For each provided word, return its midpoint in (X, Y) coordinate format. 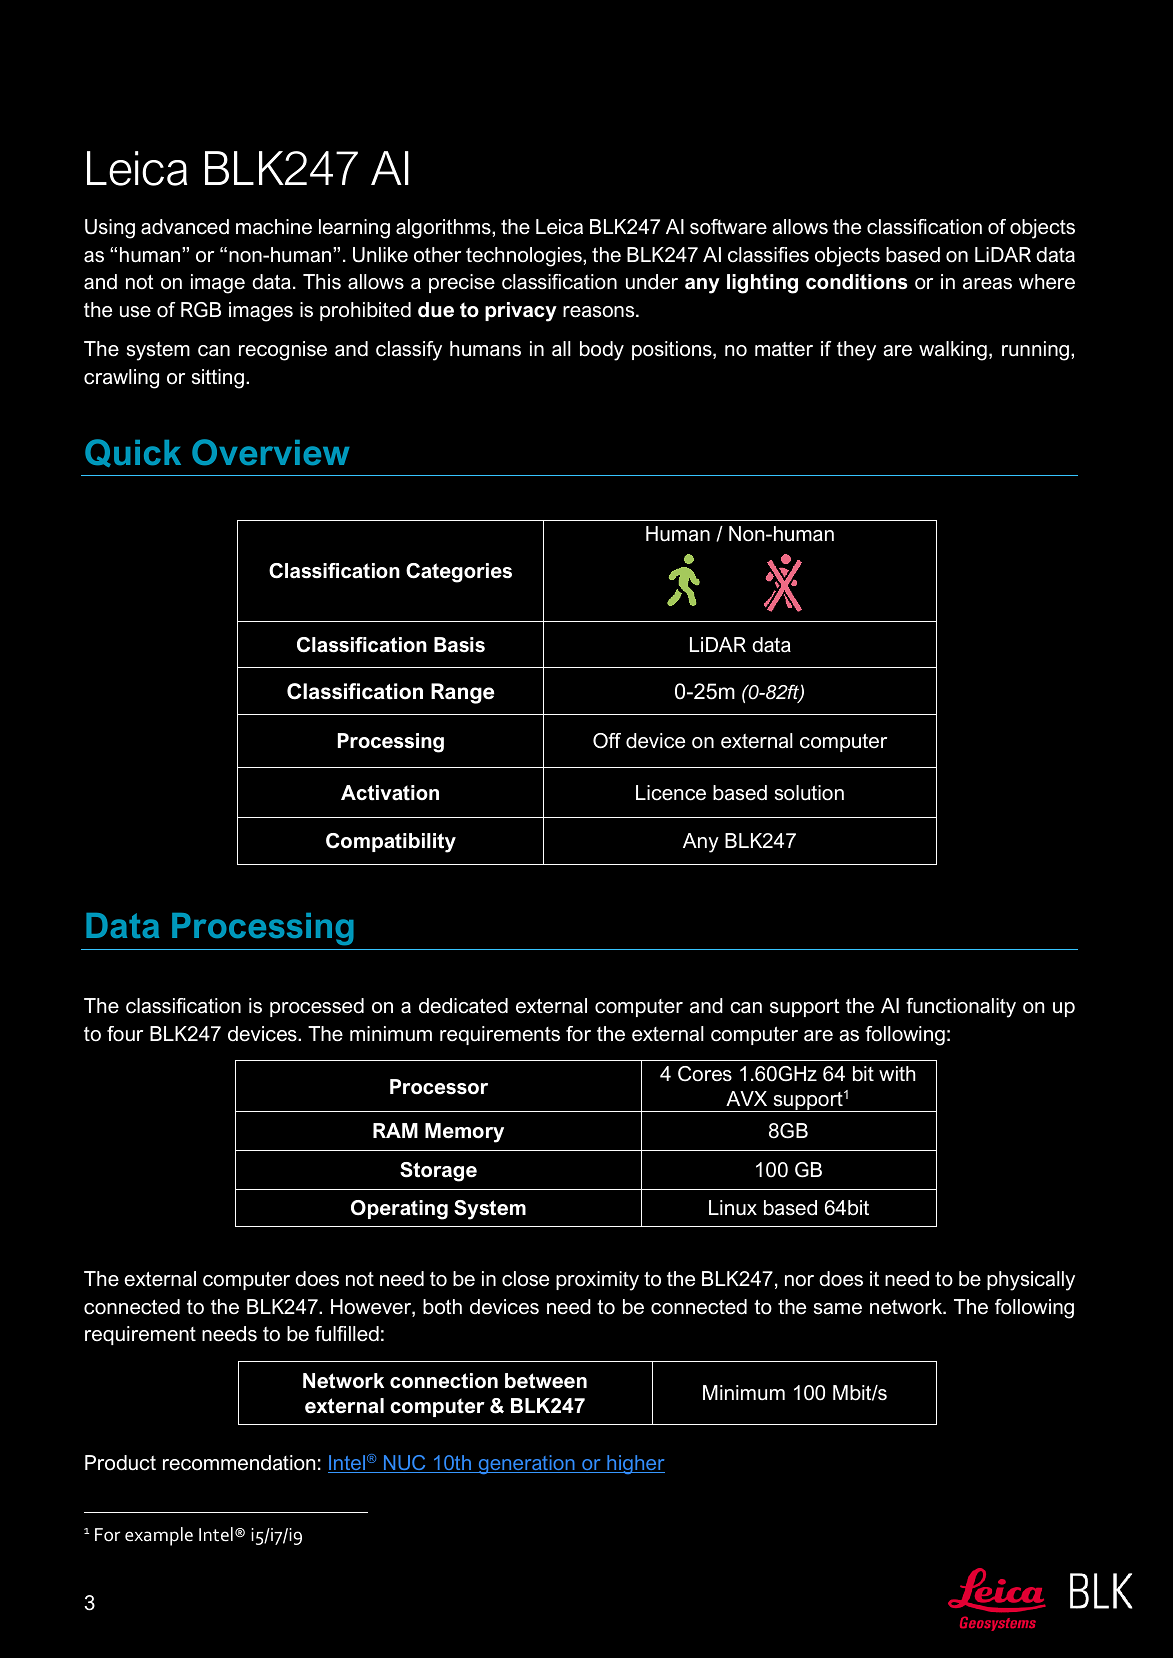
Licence (671, 793)
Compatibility (391, 843)
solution (809, 793)
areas (987, 284)
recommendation (239, 1463)
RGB (201, 310)
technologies (525, 257)
